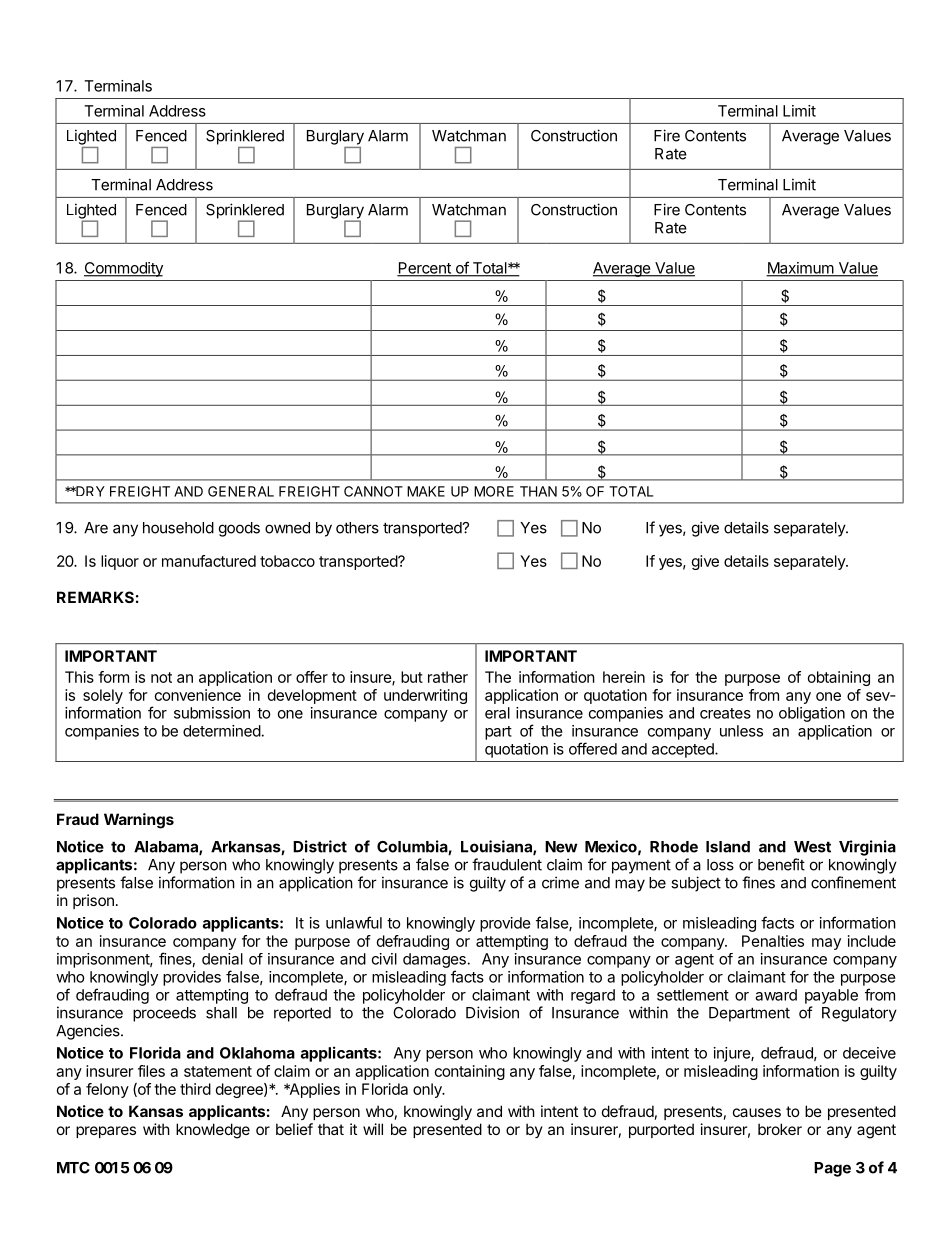 This document has width=952, height=1233. Describe the element at coordinates (213, 1131) in the document. I see `knowledge` at that location.
